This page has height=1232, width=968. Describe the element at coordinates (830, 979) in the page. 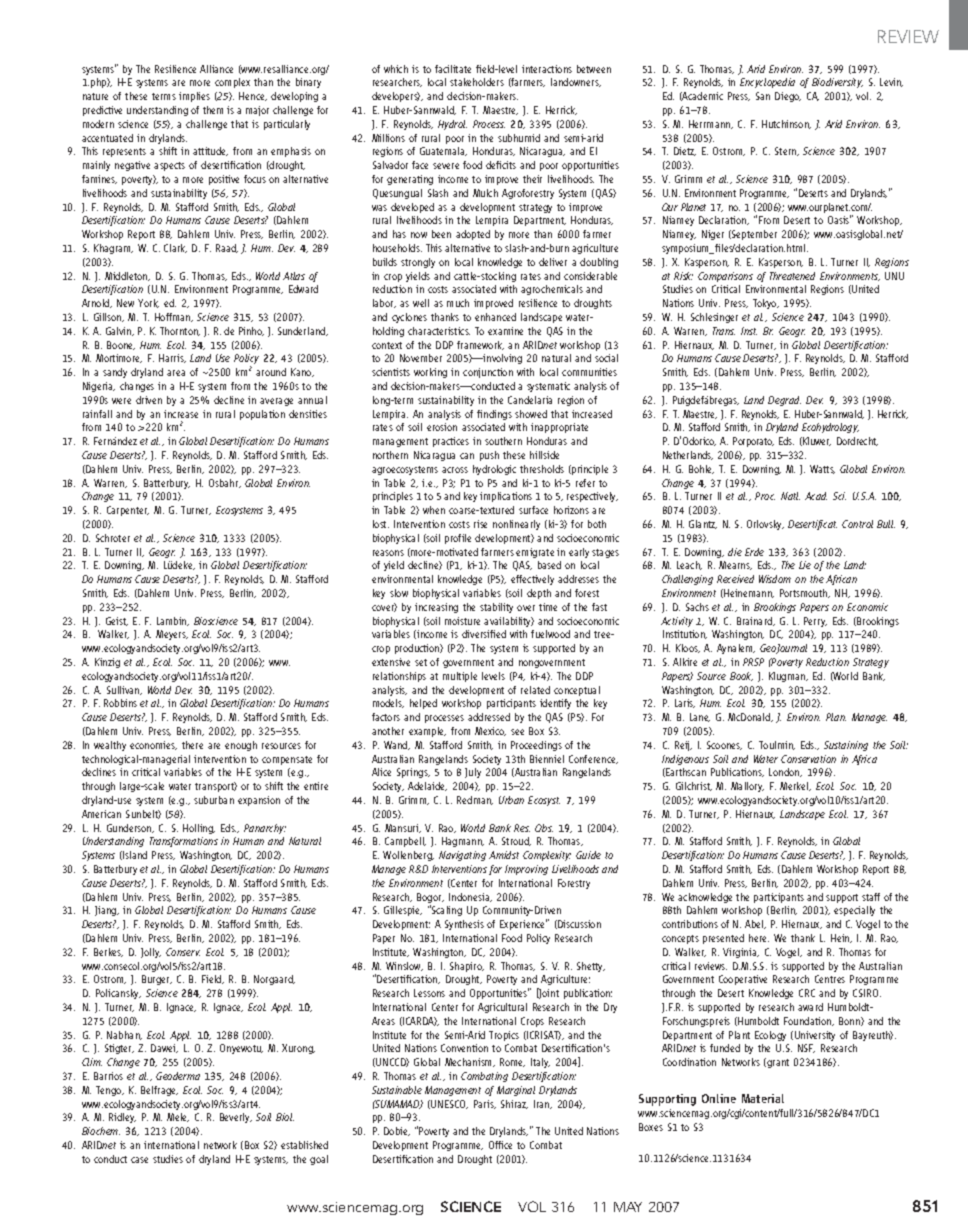

I see `Centres` at that location.
